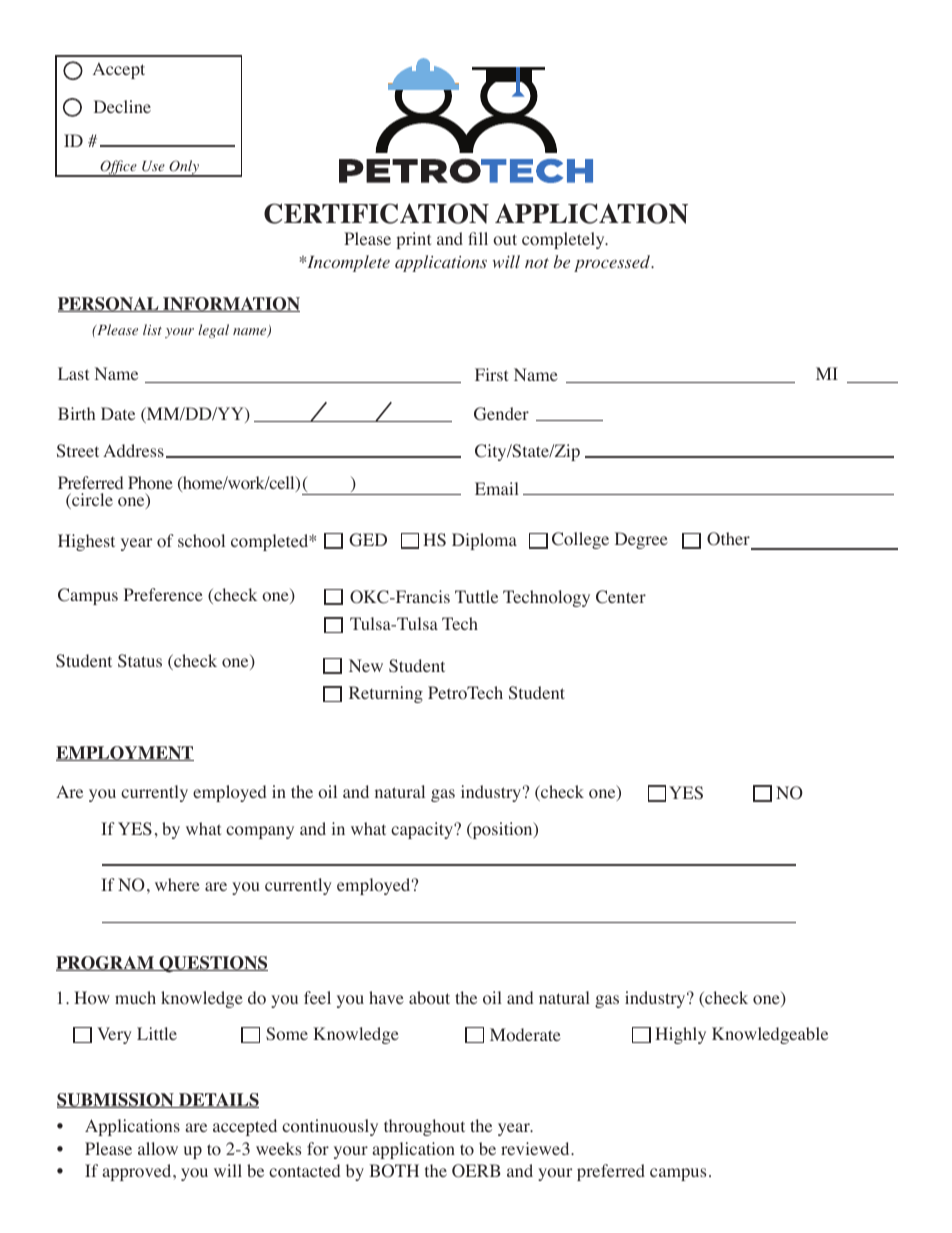 Image resolution: width=952 pixels, height=1233 pixels. What do you see at coordinates (501, 414) in the page?
I see `Gender` at bounding box center [501, 414].
